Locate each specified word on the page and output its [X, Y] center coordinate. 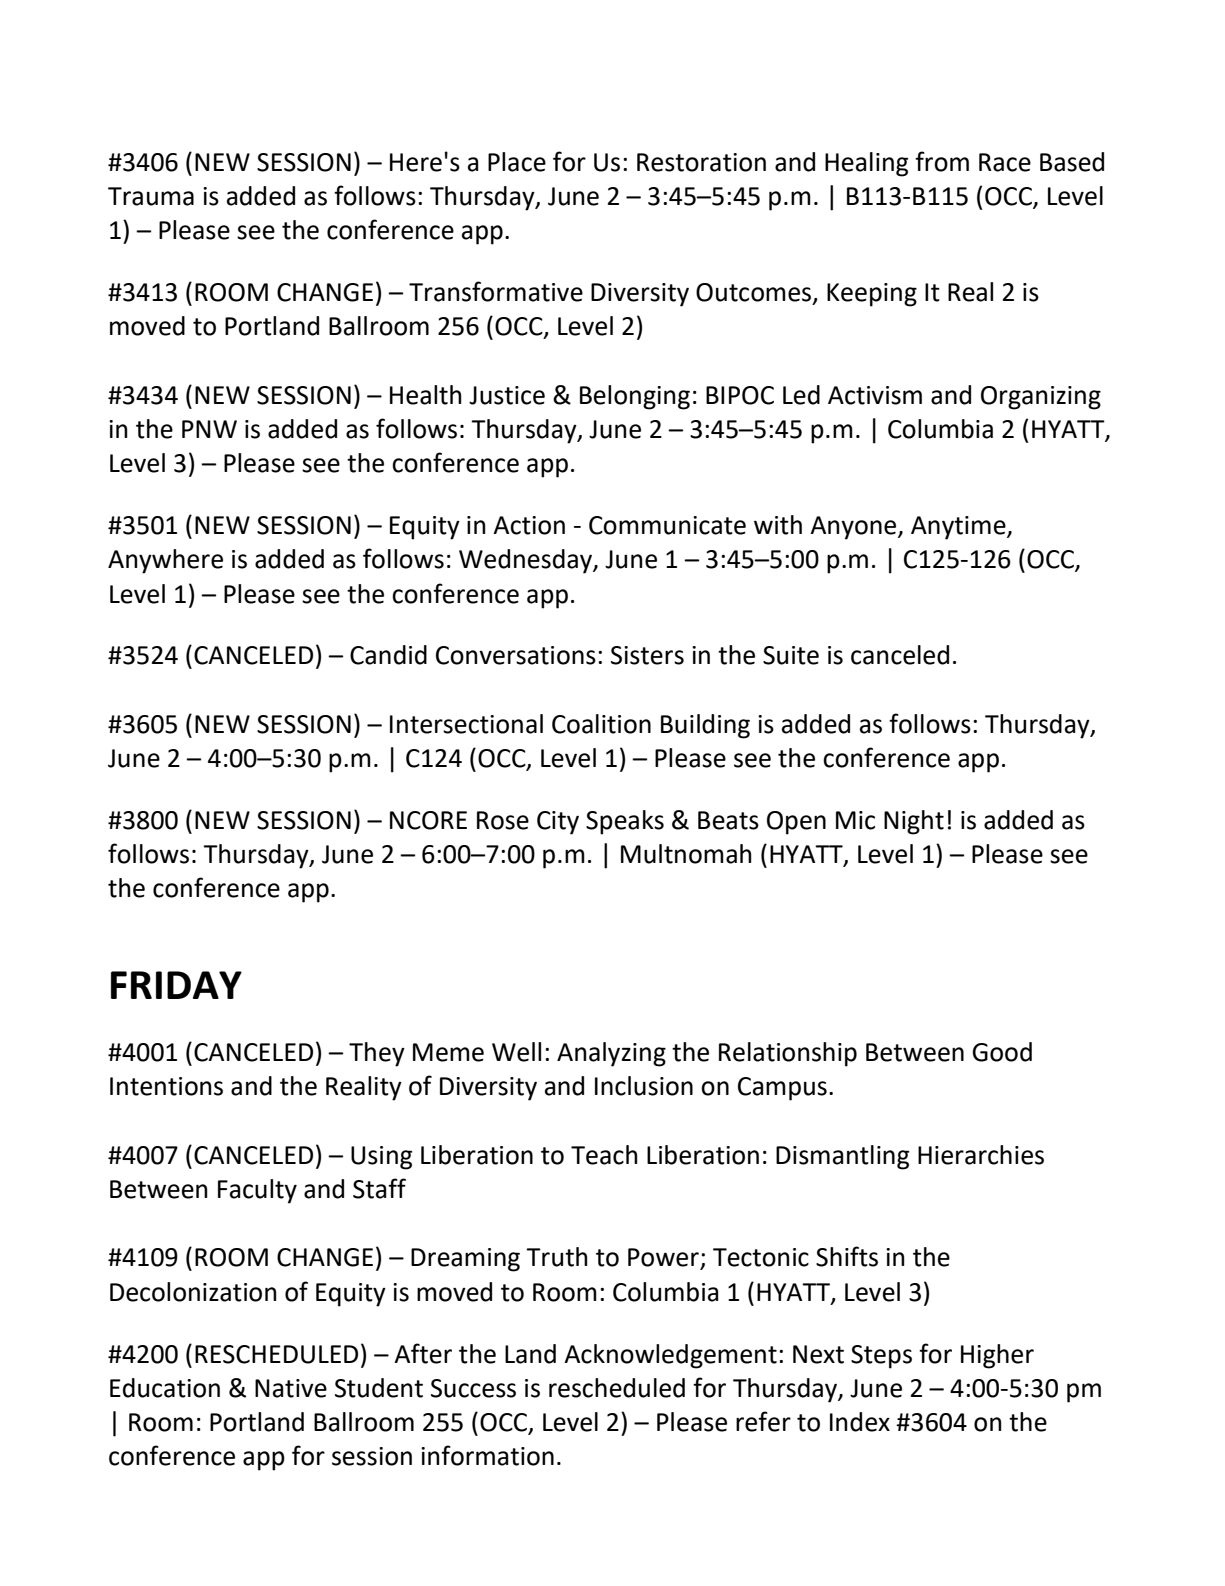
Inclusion [644, 1086]
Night [914, 822]
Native [291, 1388]
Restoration [701, 162]
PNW [209, 429]
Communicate [667, 525]
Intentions [166, 1086]
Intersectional [466, 724]
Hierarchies [981, 1155]
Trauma [151, 196]
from [942, 161]
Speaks [625, 822]
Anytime [959, 528]
